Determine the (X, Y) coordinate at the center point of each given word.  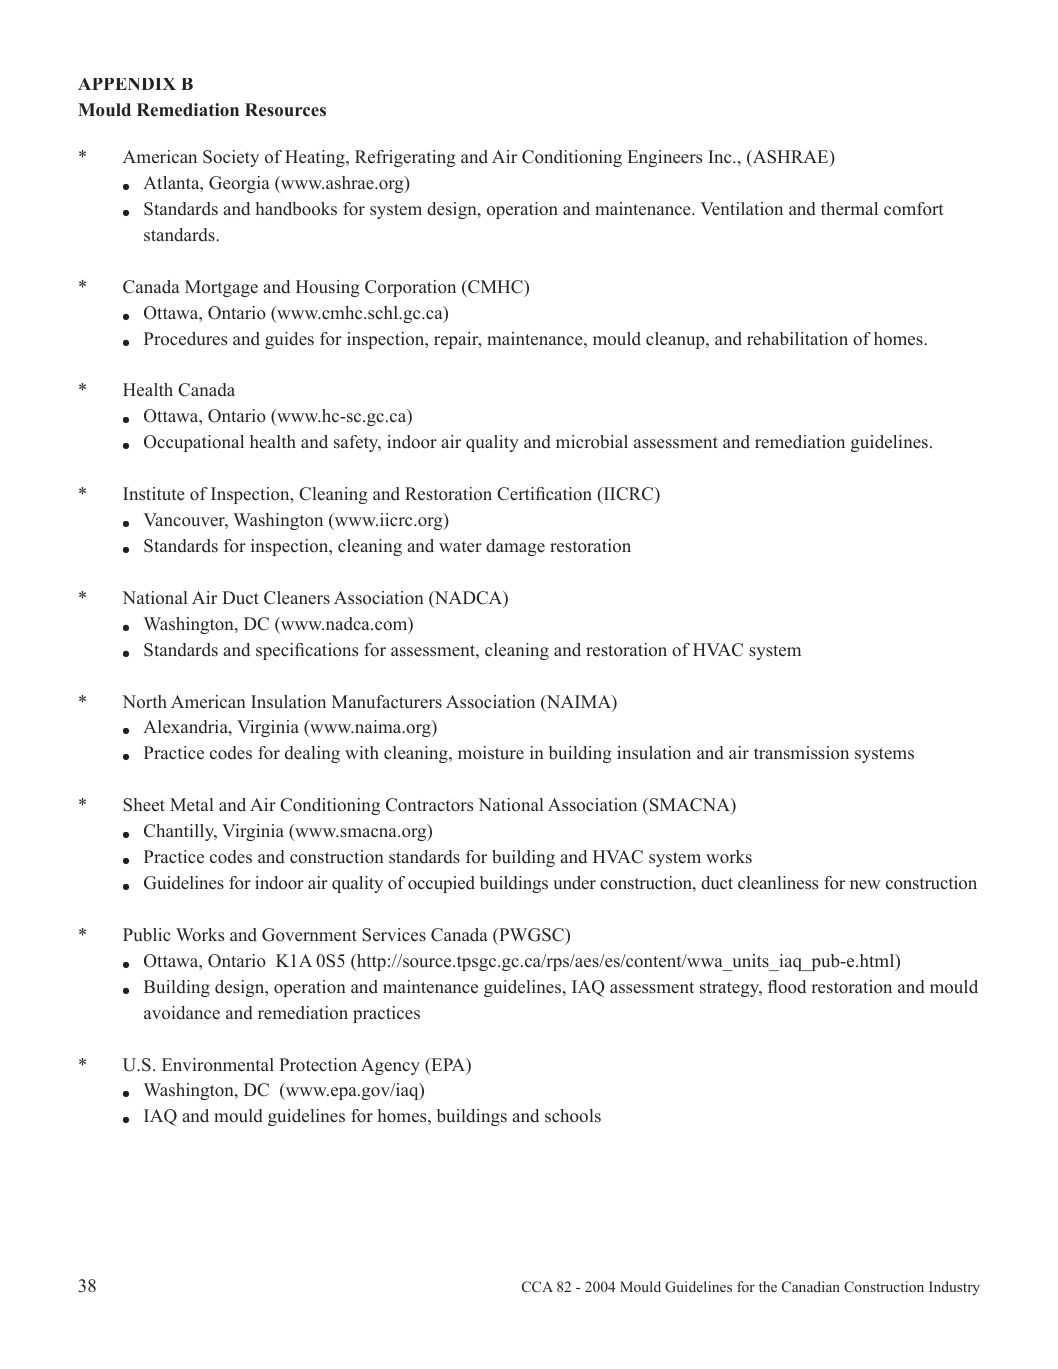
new (865, 885)
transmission (801, 753)
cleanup (676, 340)
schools (573, 1116)
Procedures (185, 339)
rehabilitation (797, 339)
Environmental (218, 1065)
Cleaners (297, 598)
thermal (849, 209)
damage (515, 547)
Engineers (665, 158)
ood (792, 987)
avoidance (182, 1013)
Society (231, 158)
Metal (192, 805)
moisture (491, 753)
